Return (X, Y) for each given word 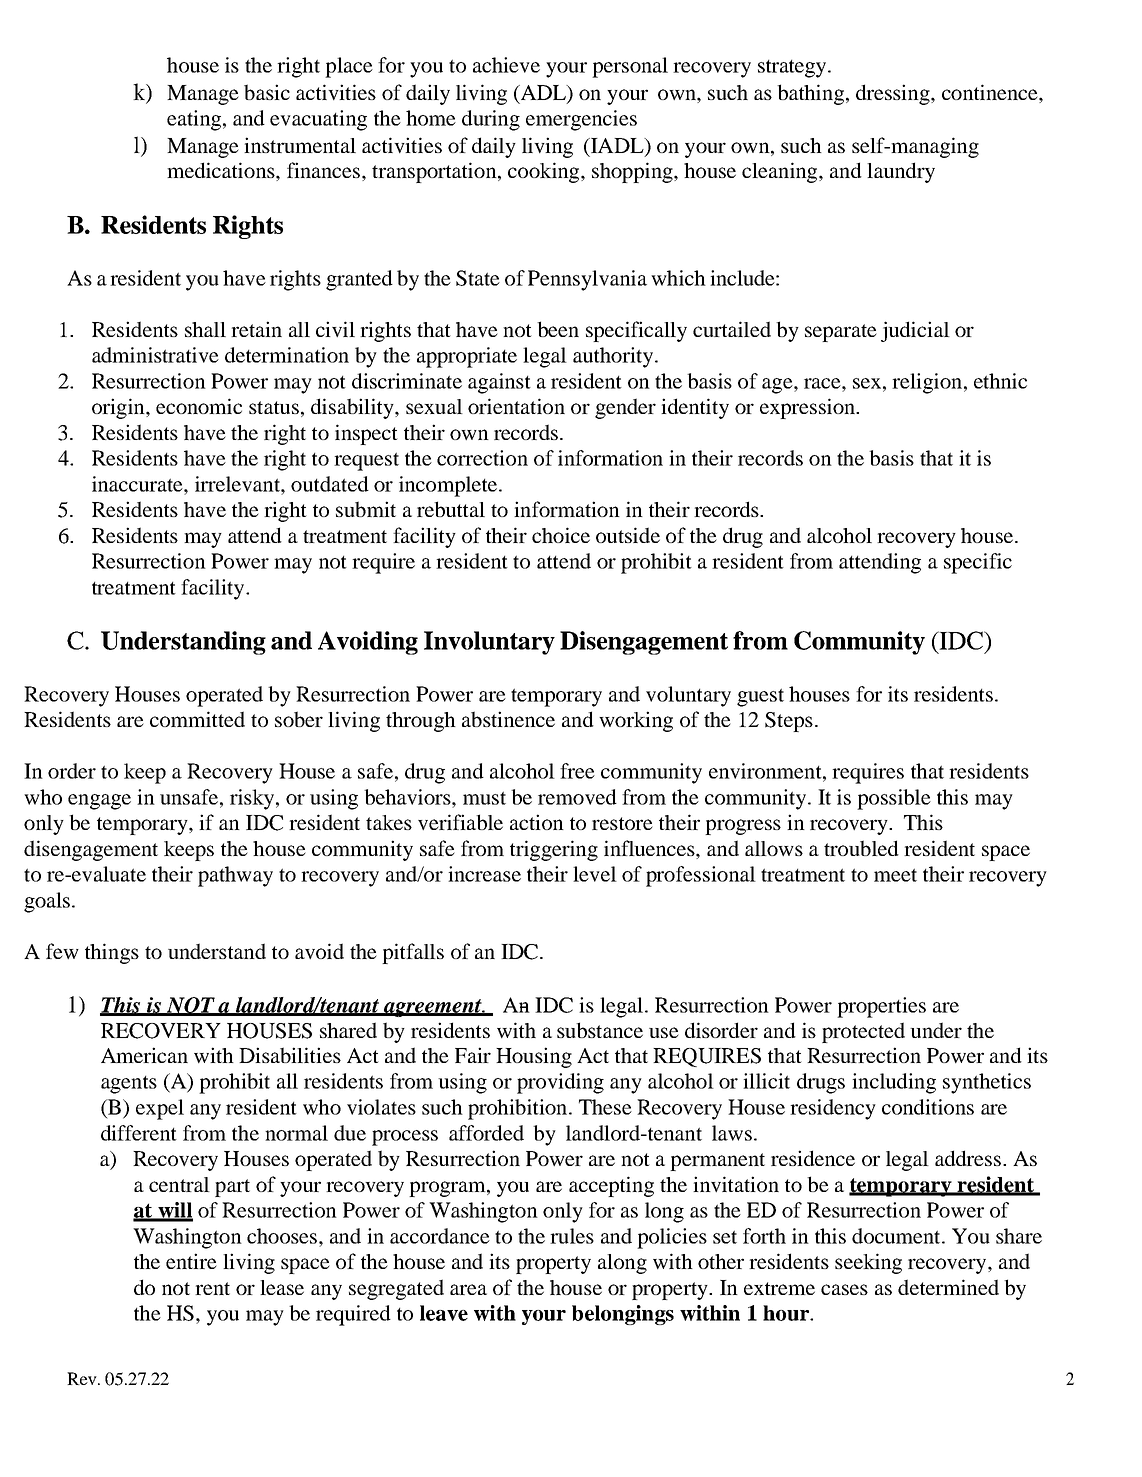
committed (197, 719)
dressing (894, 94)
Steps (789, 722)
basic (267, 92)
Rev (83, 1378)
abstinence (508, 719)
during (491, 120)
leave (444, 1313)
